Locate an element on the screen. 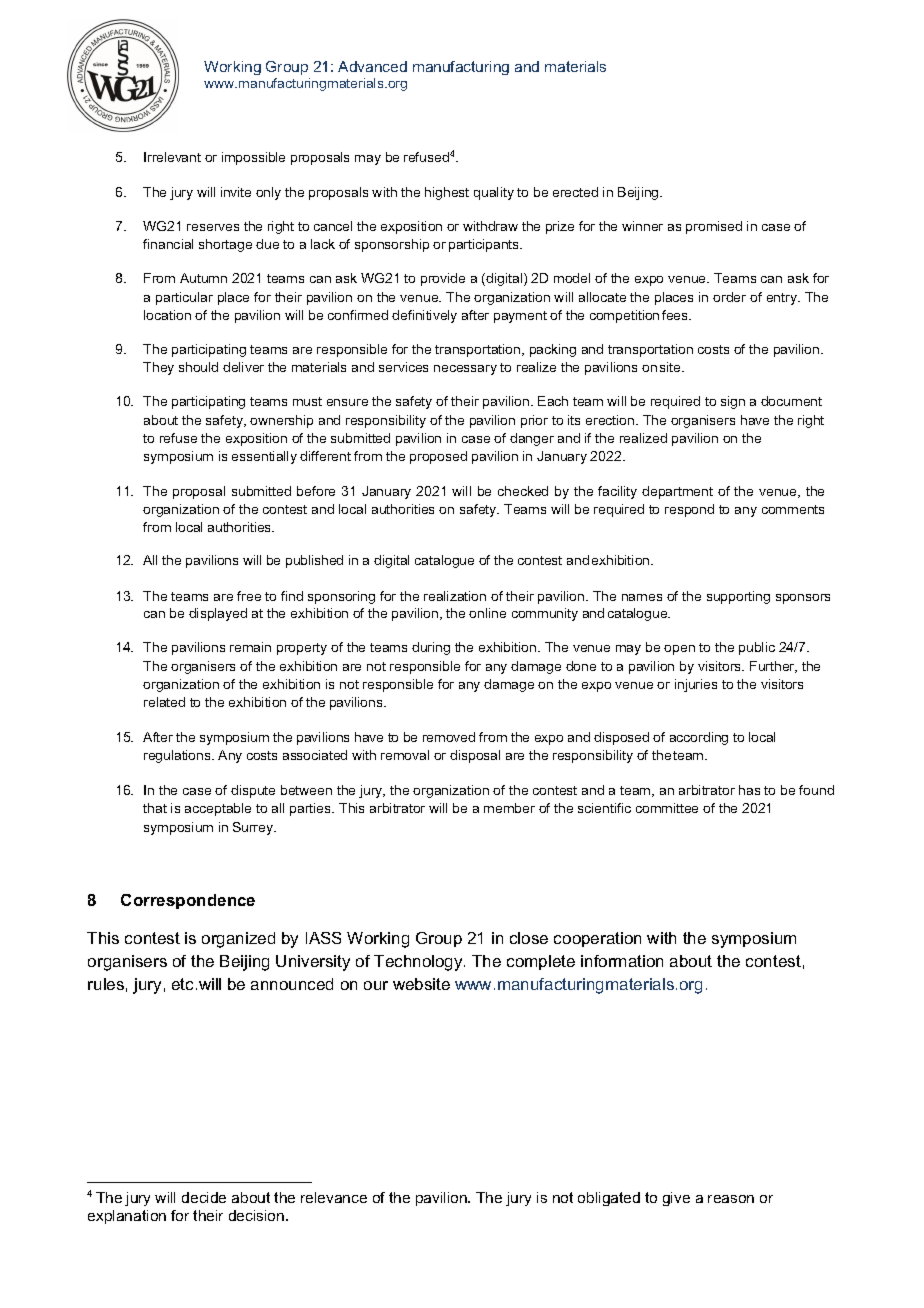 Image resolution: width=924 pixels, height=1308 pixels. obligated is located at coordinates (609, 1199).
